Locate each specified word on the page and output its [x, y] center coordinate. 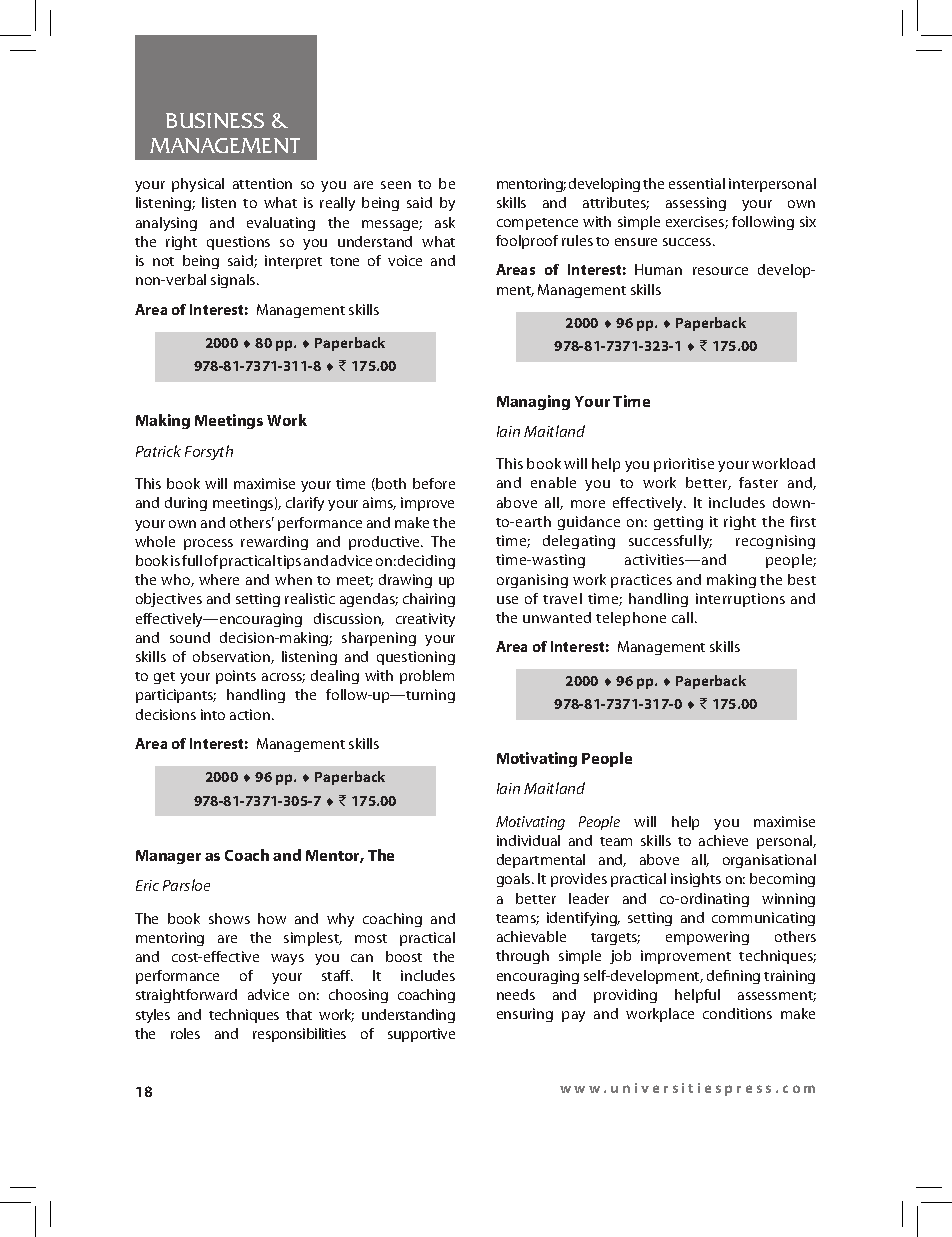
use [507, 600]
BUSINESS [215, 120]
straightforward [186, 996]
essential [697, 183]
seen [396, 185]
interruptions [740, 600]
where [219, 579]
